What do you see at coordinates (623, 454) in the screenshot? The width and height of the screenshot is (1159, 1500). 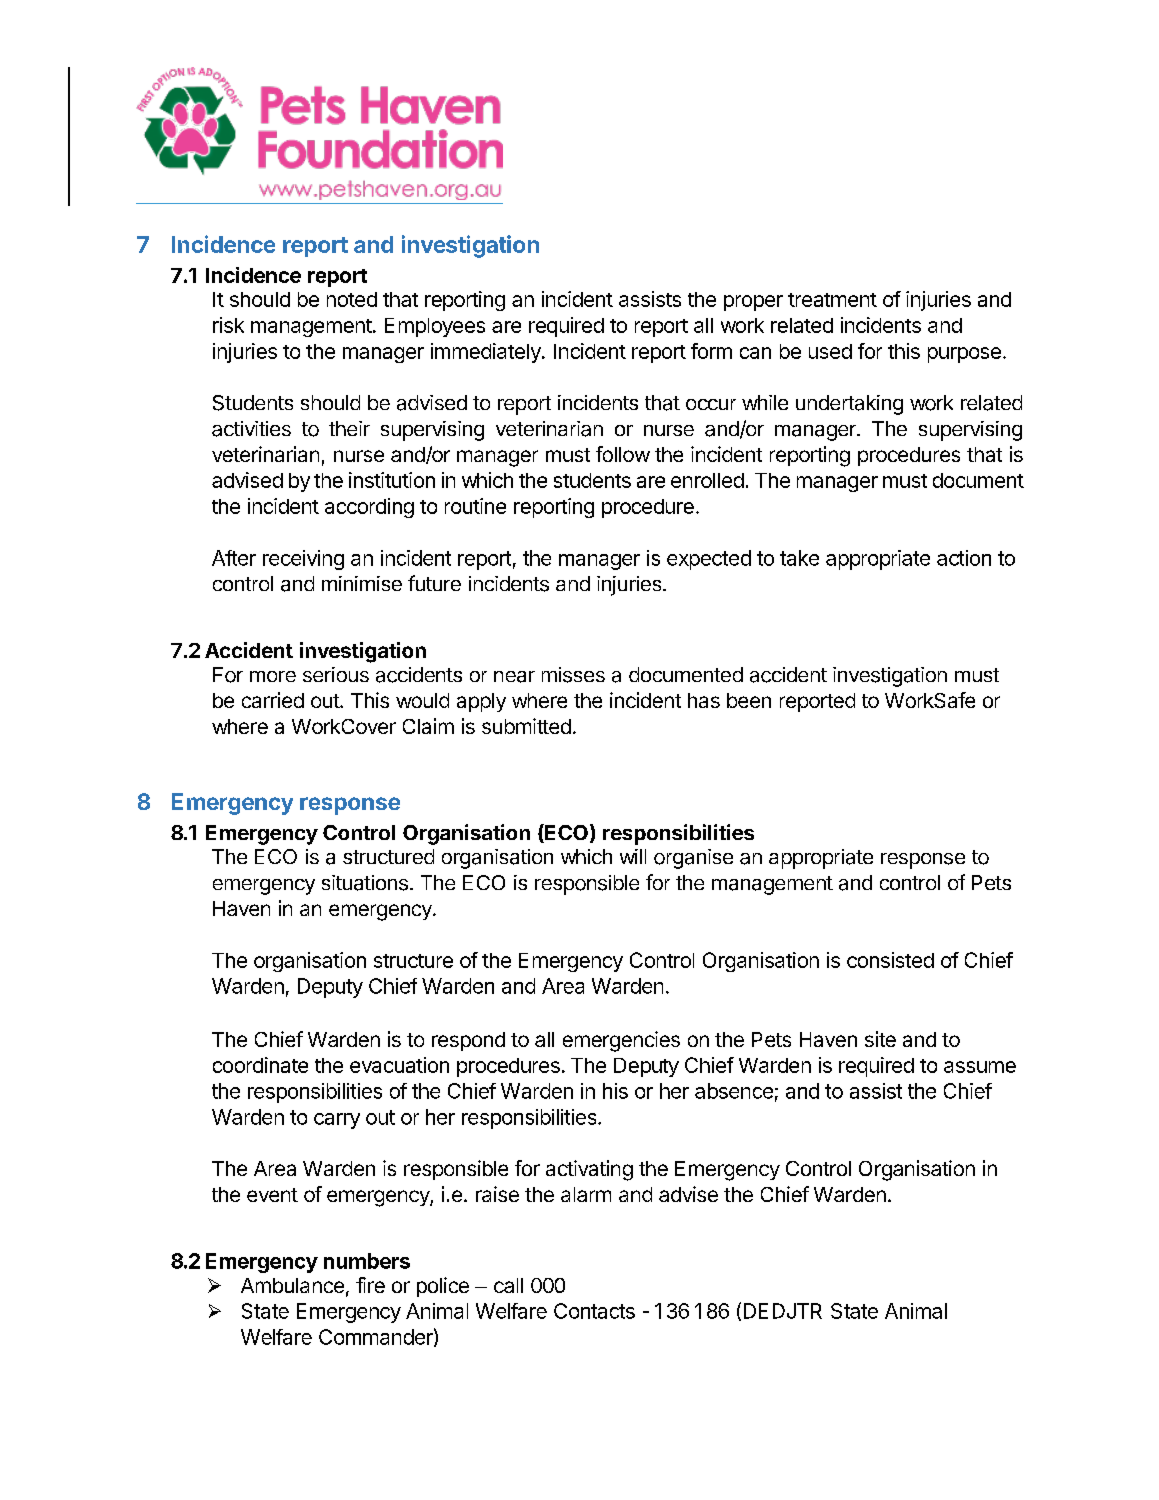 I see `follow` at bounding box center [623, 454].
